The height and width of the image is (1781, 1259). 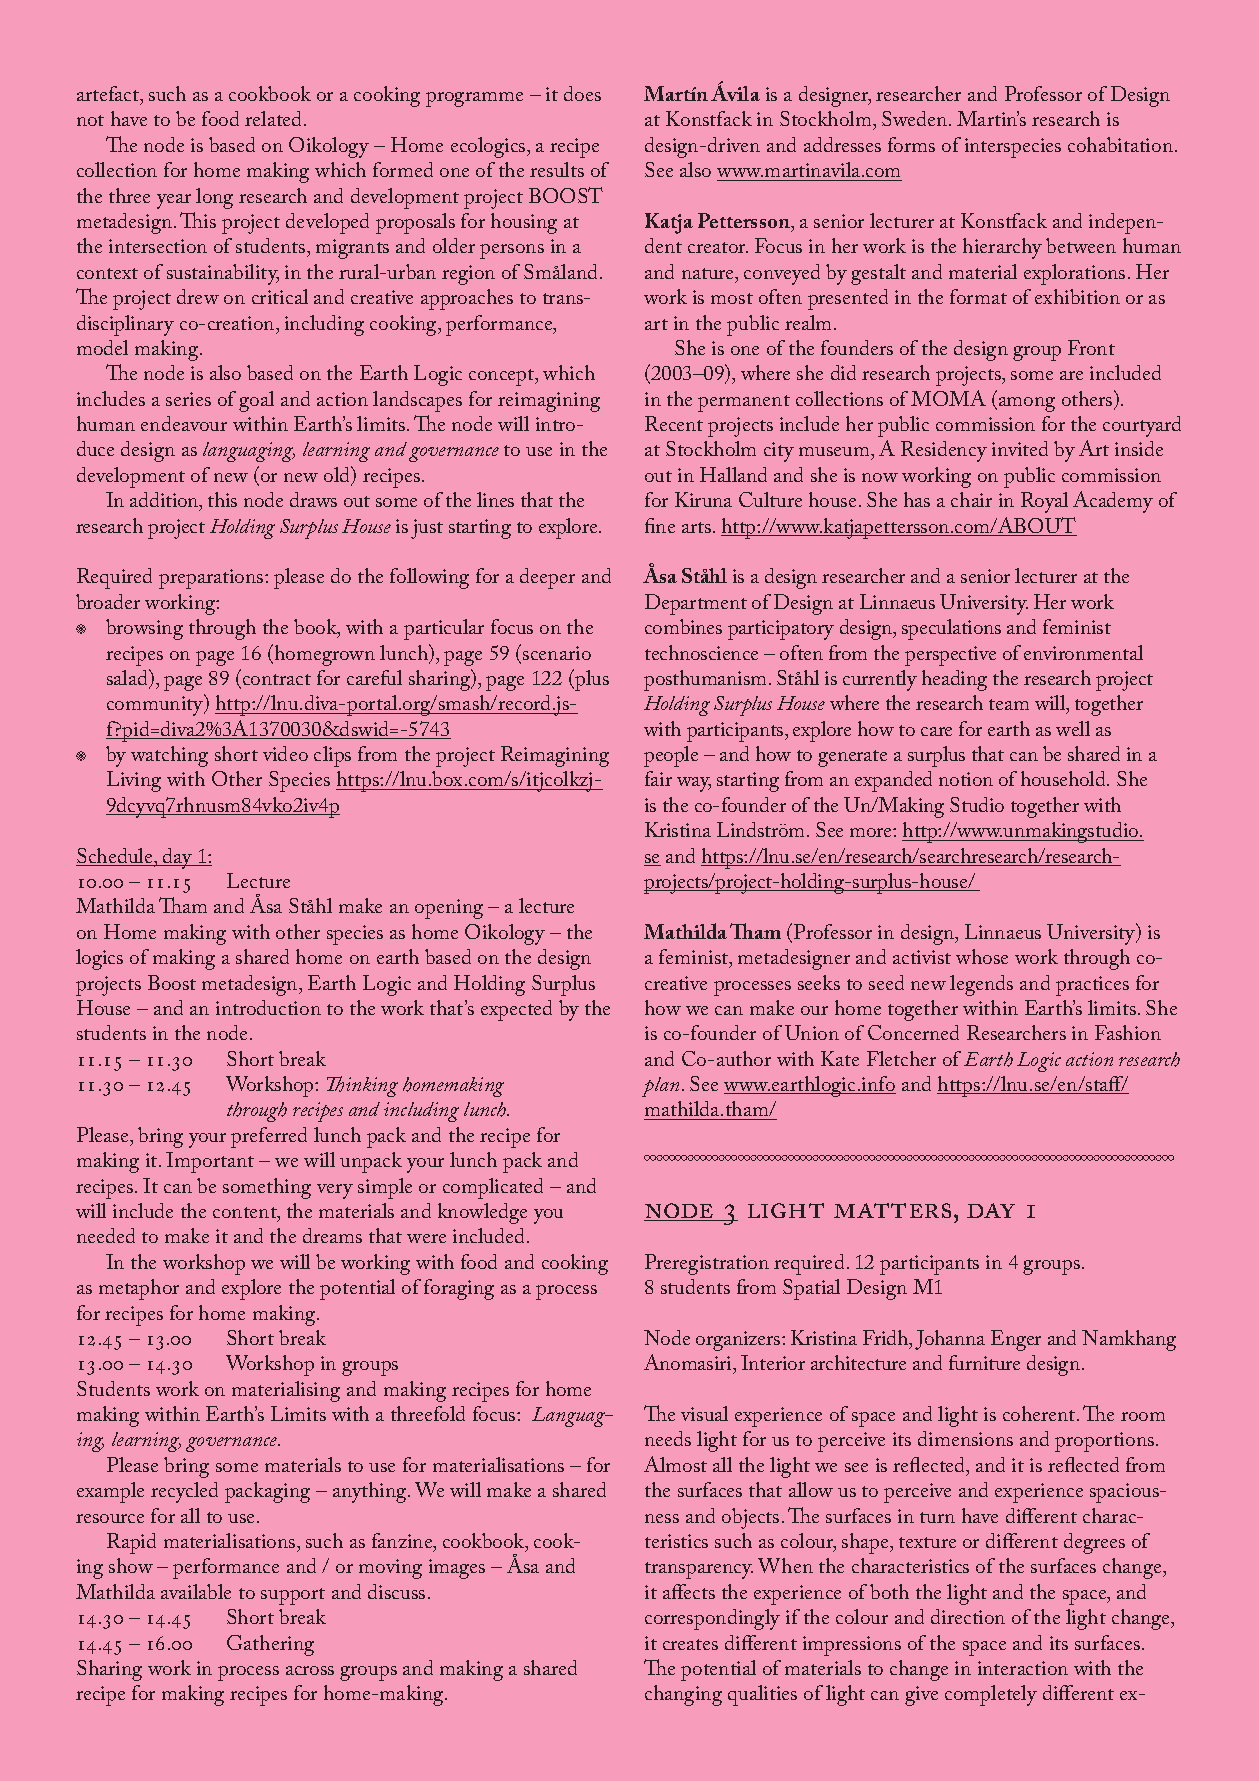 I want to click on Gathering, so click(x=270, y=1645).
